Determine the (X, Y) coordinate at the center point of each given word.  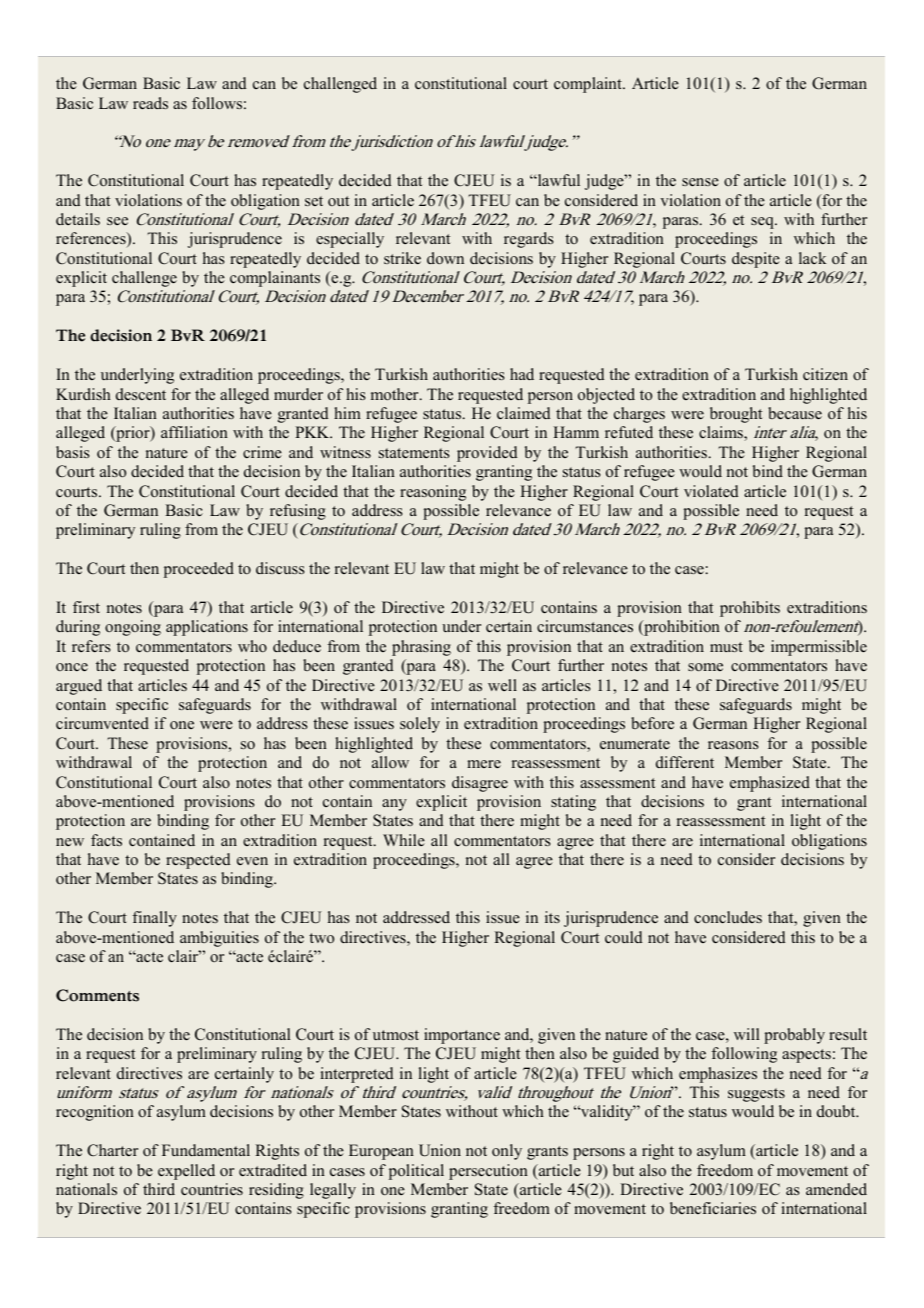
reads (150, 103)
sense (700, 182)
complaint (589, 85)
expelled (186, 1172)
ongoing (133, 628)
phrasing (421, 648)
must (726, 647)
